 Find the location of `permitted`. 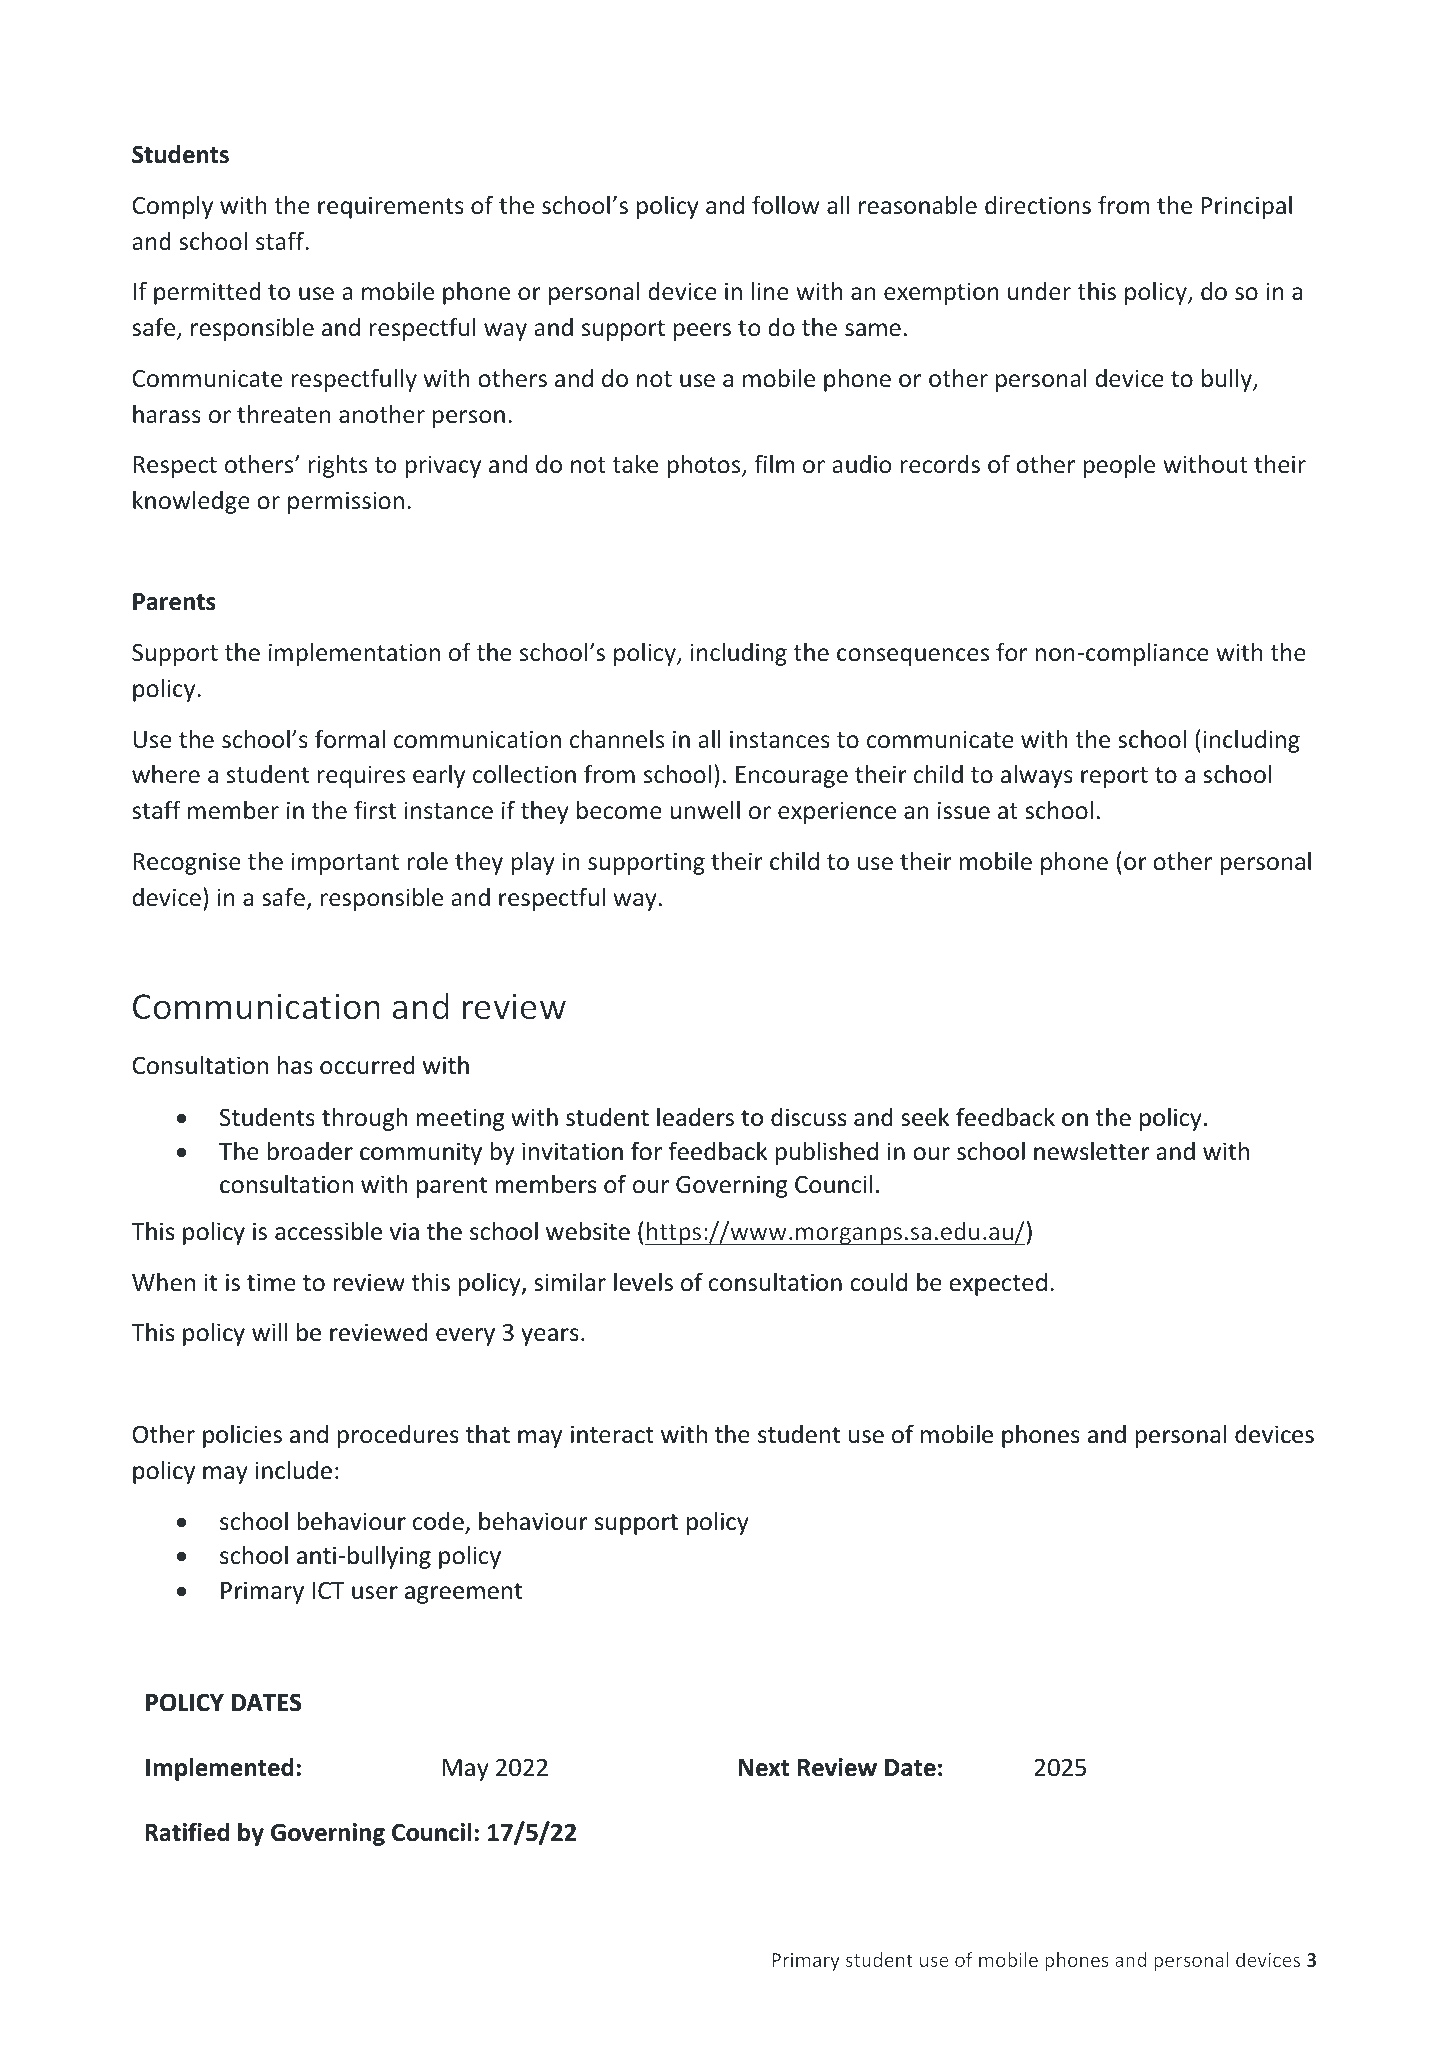

permitted is located at coordinates (207, 293).
